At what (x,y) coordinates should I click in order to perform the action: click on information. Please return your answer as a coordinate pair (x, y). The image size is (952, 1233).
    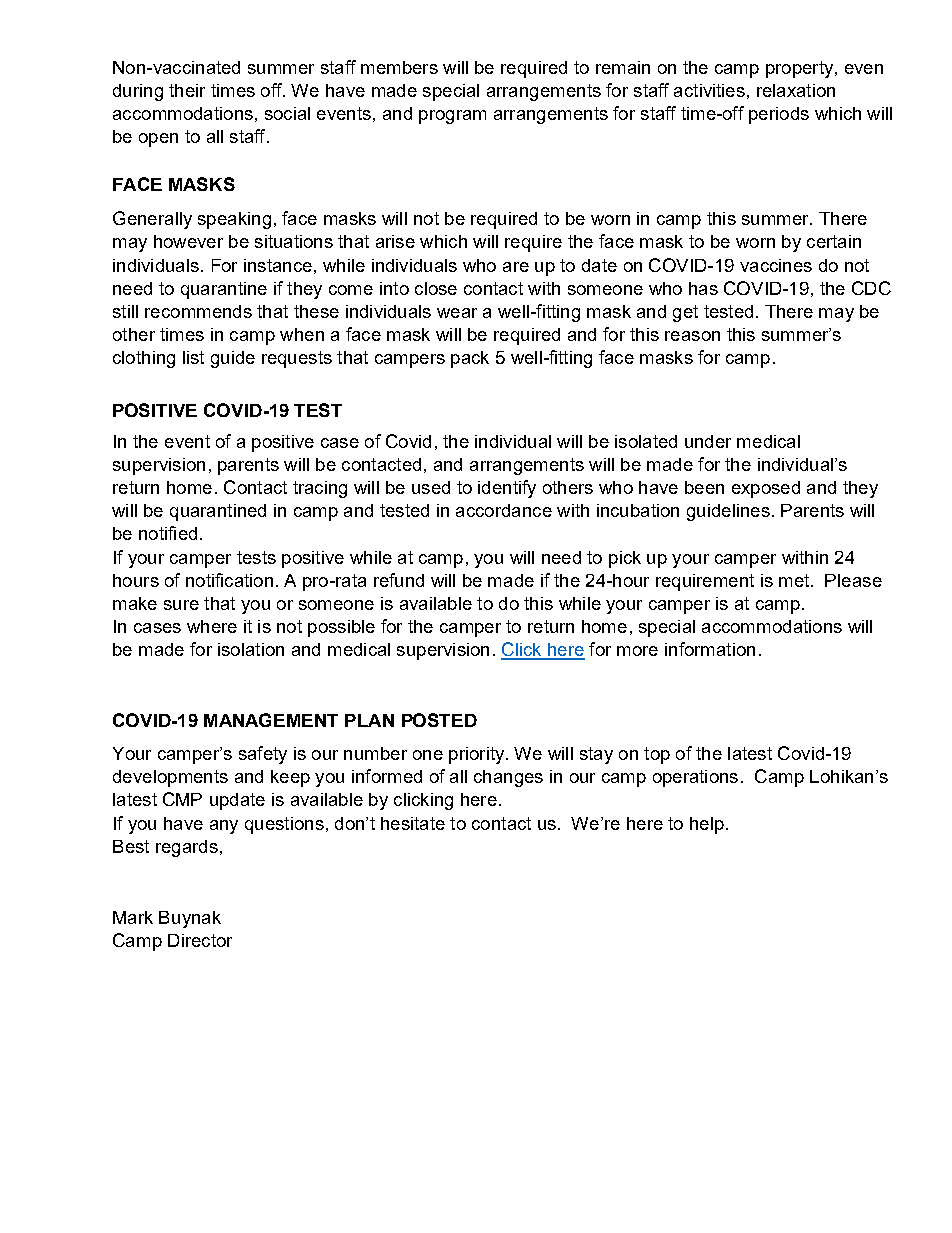
    Looking at the image, I should click on (710, 649).
